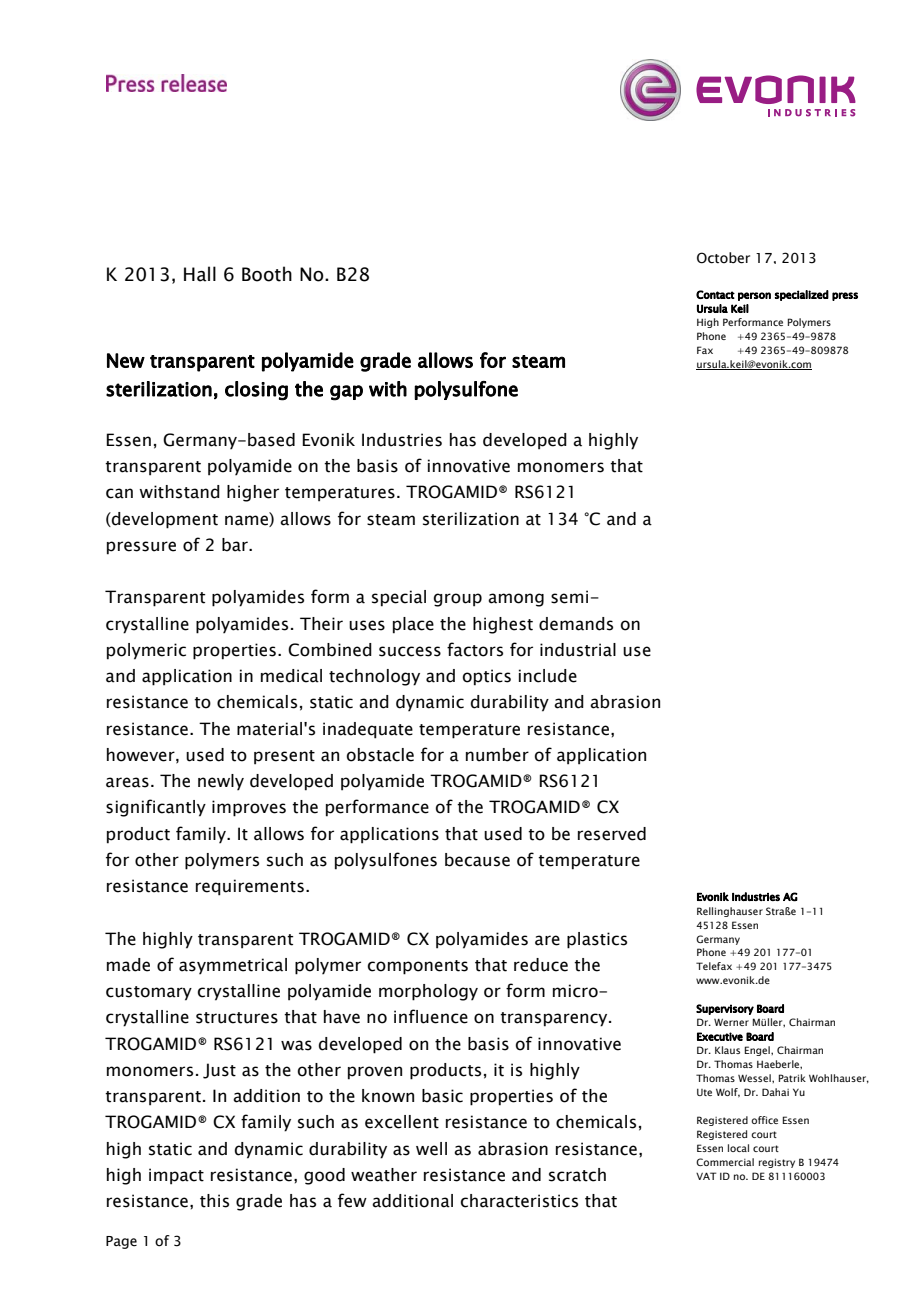  I want to click on Contact, so click(715, 294).
